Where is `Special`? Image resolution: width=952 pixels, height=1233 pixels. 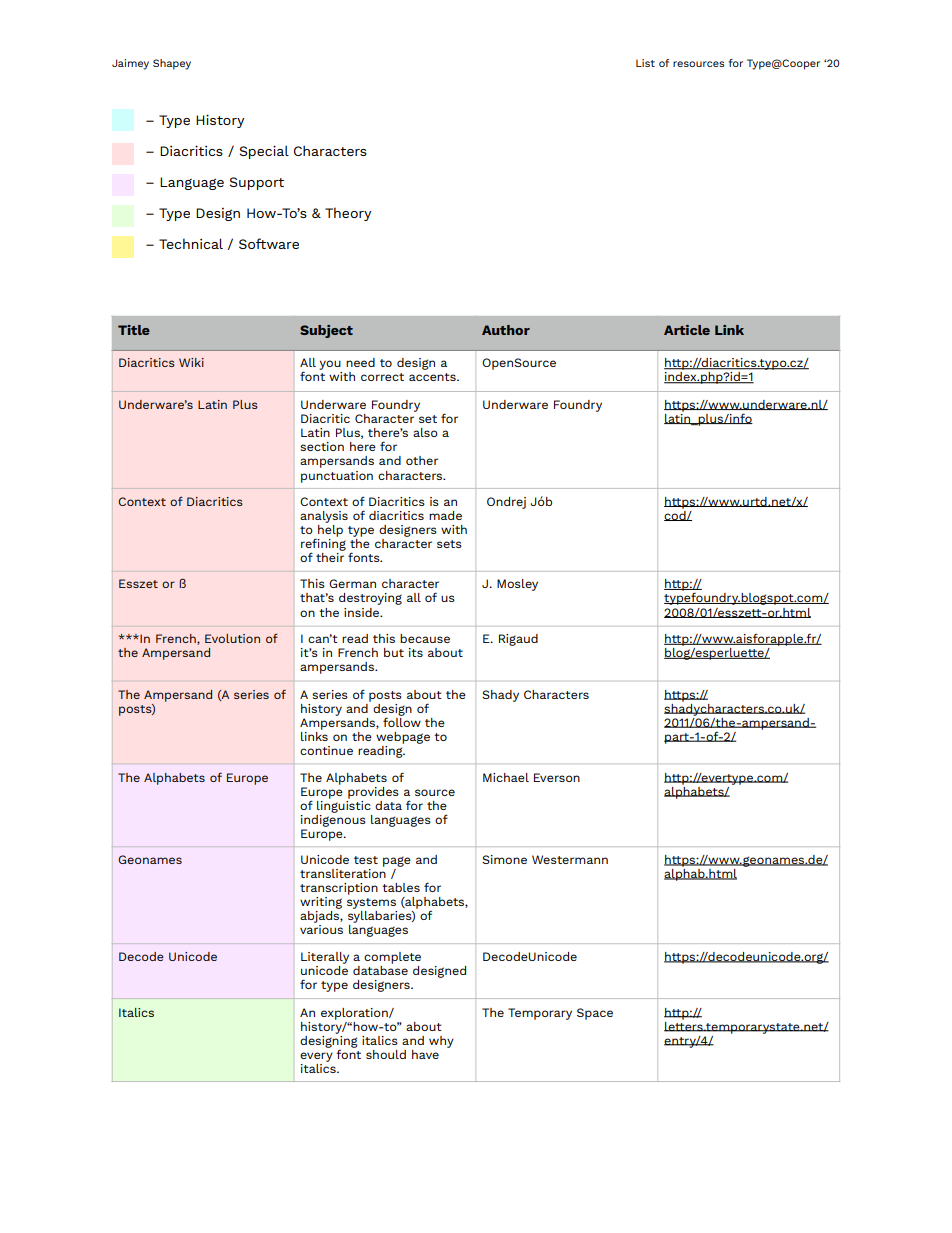
Special is located at coordinates (264, 152).
